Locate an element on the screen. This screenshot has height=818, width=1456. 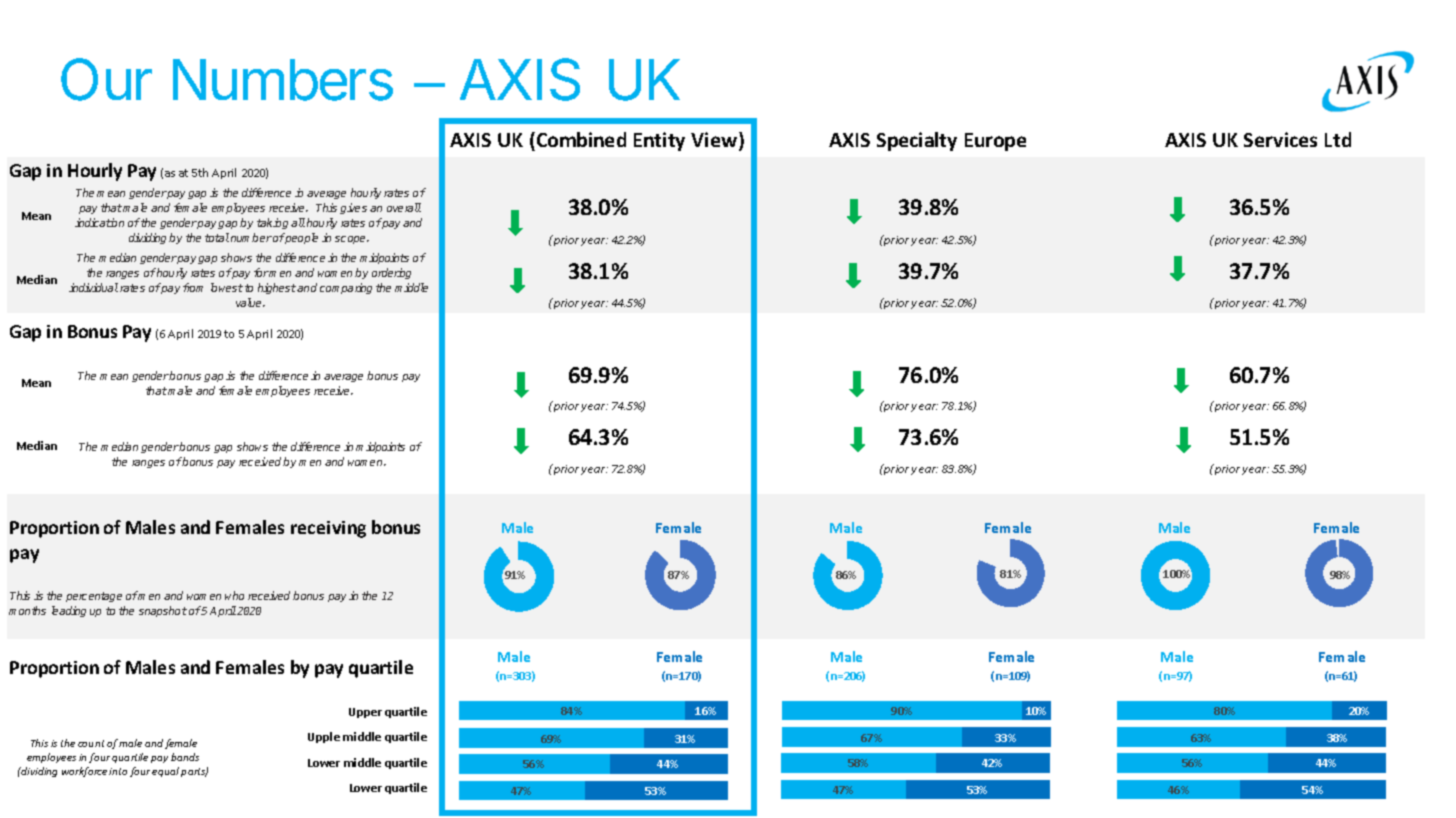
Services is located at coordinates (1280, 139).
